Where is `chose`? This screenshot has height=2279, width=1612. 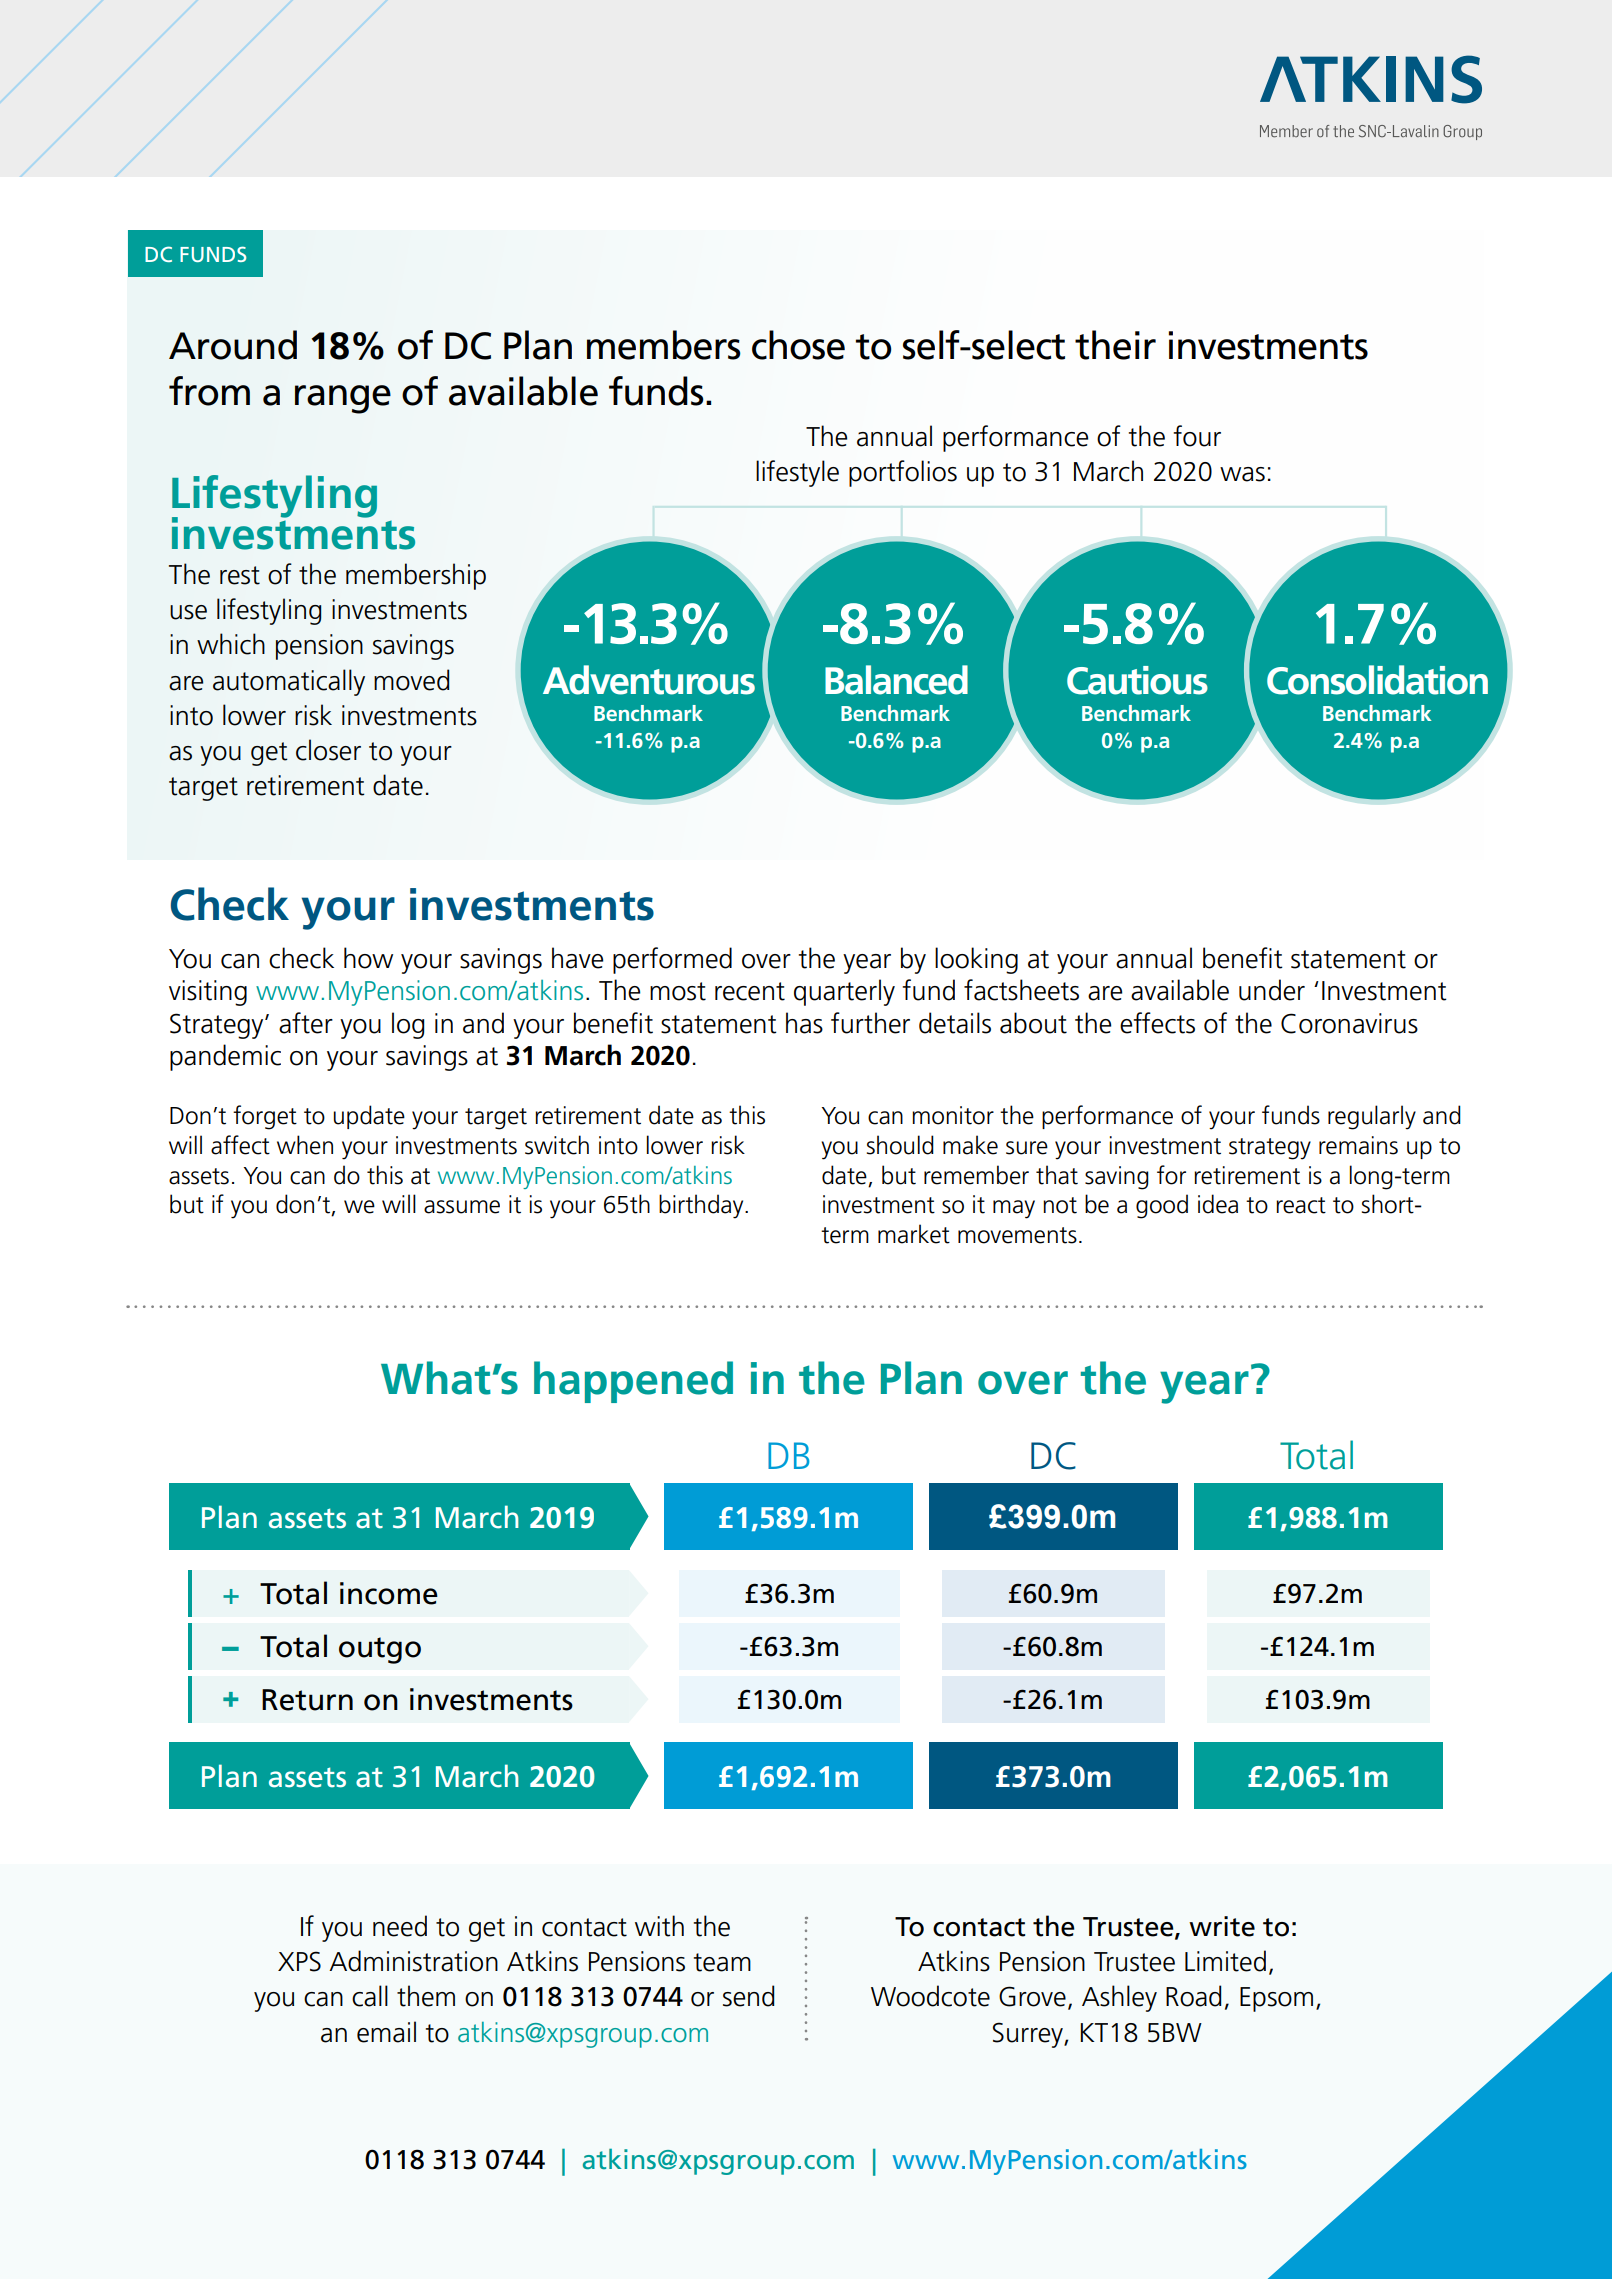
chose is located at coordinates (798, 345).
